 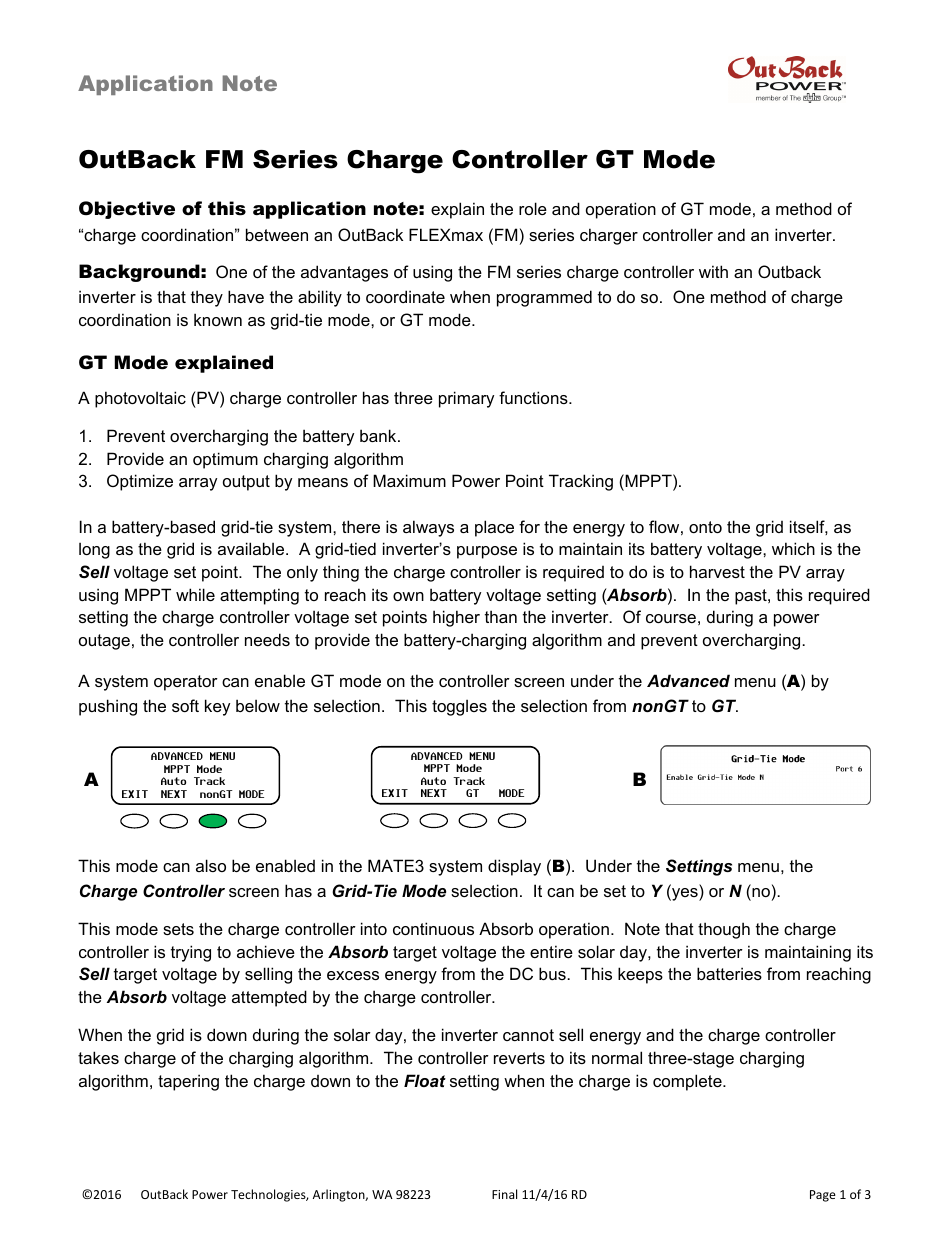 What do you see at coordinates (409, 480) in the page?
I see `Maximum` at bounding box center [409, 480].
